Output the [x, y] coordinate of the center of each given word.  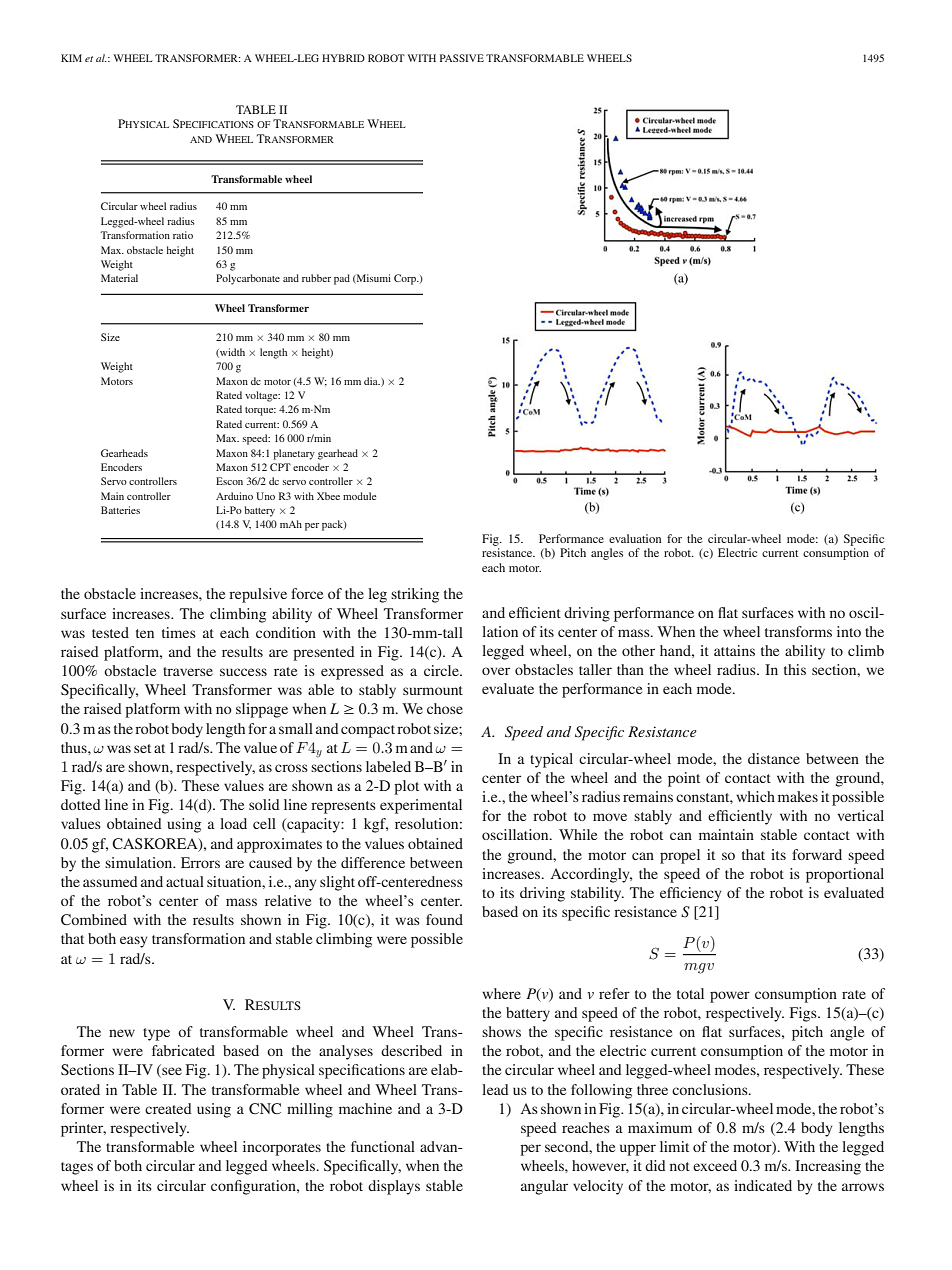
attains [734, 650]
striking [415, 595]
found [444, 919]
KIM [71, 58]
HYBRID [343, 58]
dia [372, 381]
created [168, 1108]
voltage [262, 396]
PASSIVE [462, 58]
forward [817, 854]
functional [383, 1146]
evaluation [635, 538]
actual [185, 881]
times [179, 632]
